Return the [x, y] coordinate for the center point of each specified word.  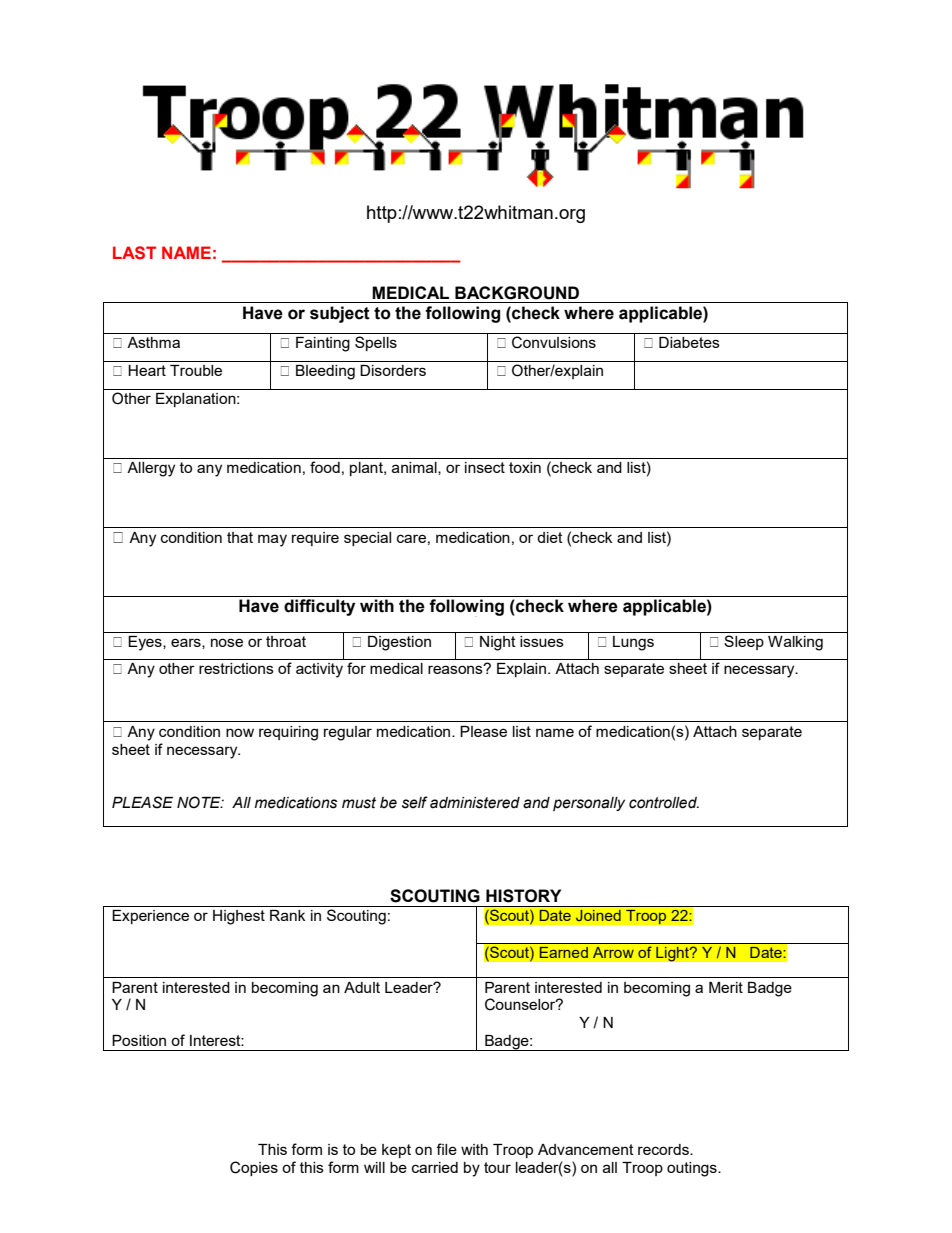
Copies [254, 1168]
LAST [134, 252]
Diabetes [689, 342]
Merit [726, 987]
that [240, 537]
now [240, 732]
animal [415, 468]
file [446, 1149]
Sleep [744, 642]
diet [550, 537]
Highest [239, 917]
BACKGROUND [517, 293]
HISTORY [523, 896]
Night [498, 643]
